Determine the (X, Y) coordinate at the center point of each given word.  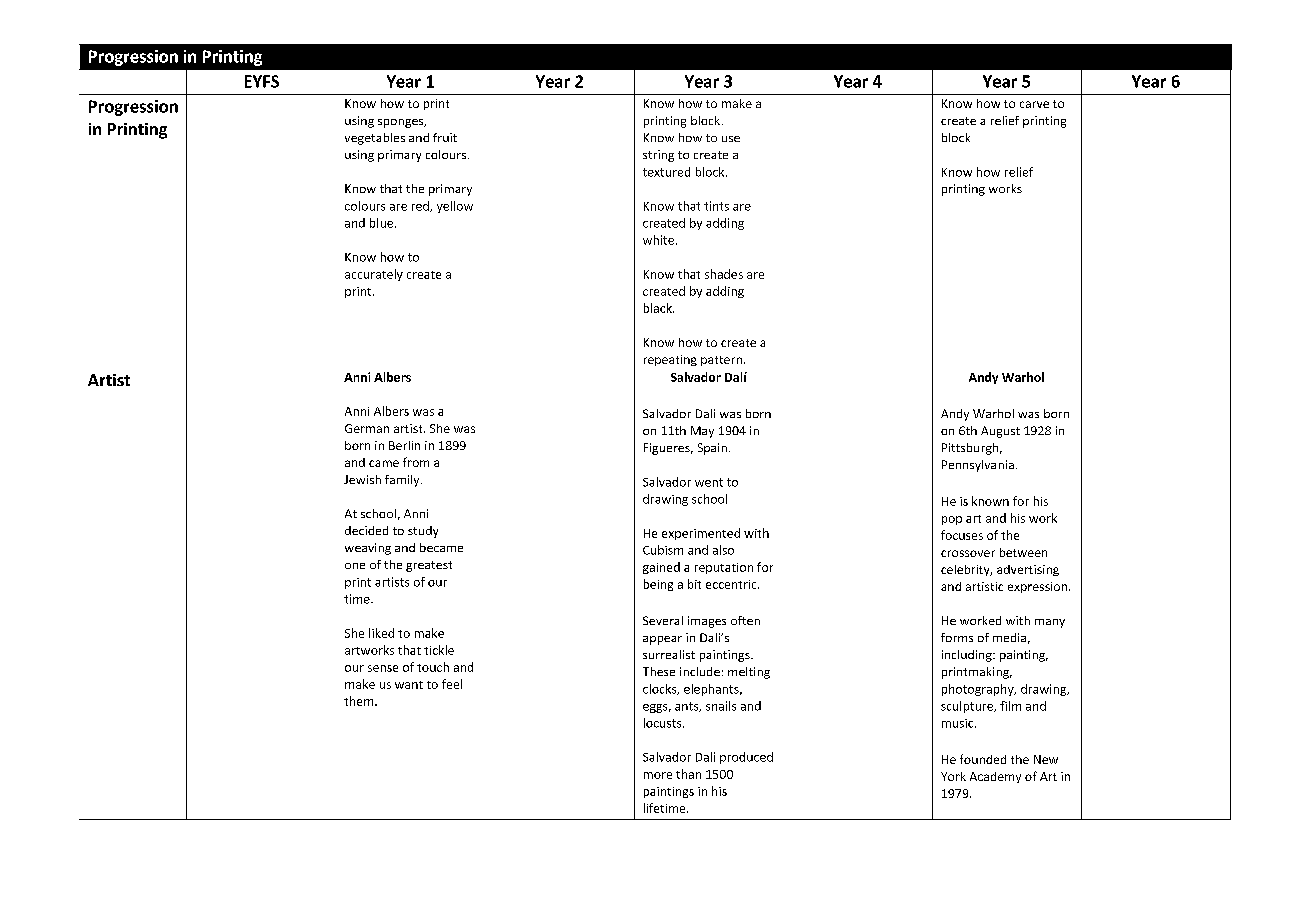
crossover (968, 553)
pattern (721, 361)
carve (1034, 104)
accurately (374, 275)
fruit (445, 137)
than (688, 774)
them (360, 701)
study (423, 532)
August (1000, 432)
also (723, 550)
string (658, 156)
